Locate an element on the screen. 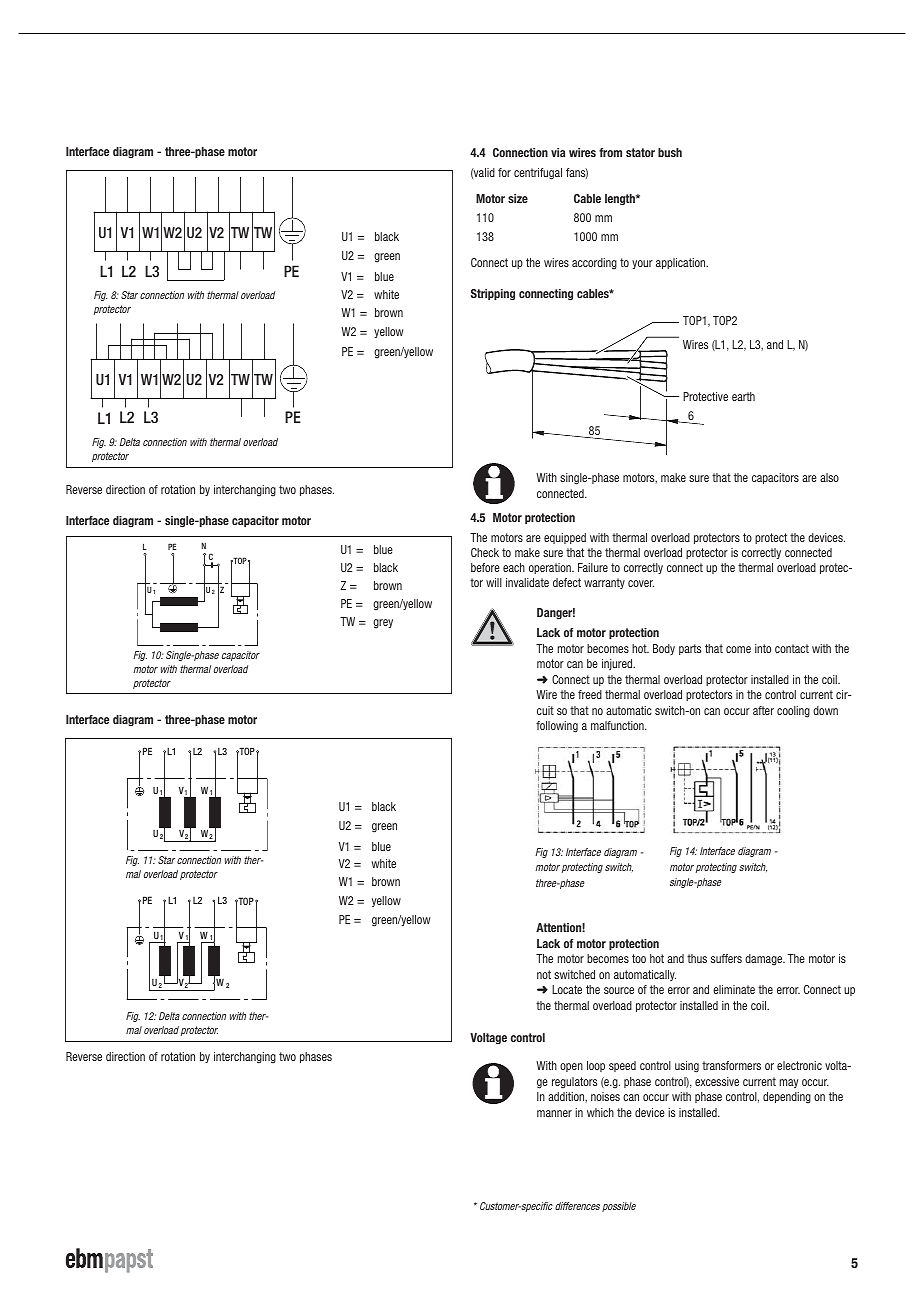 The height and width of the screenshot is (1308, 924). source is located at coordinates (619, 990).
